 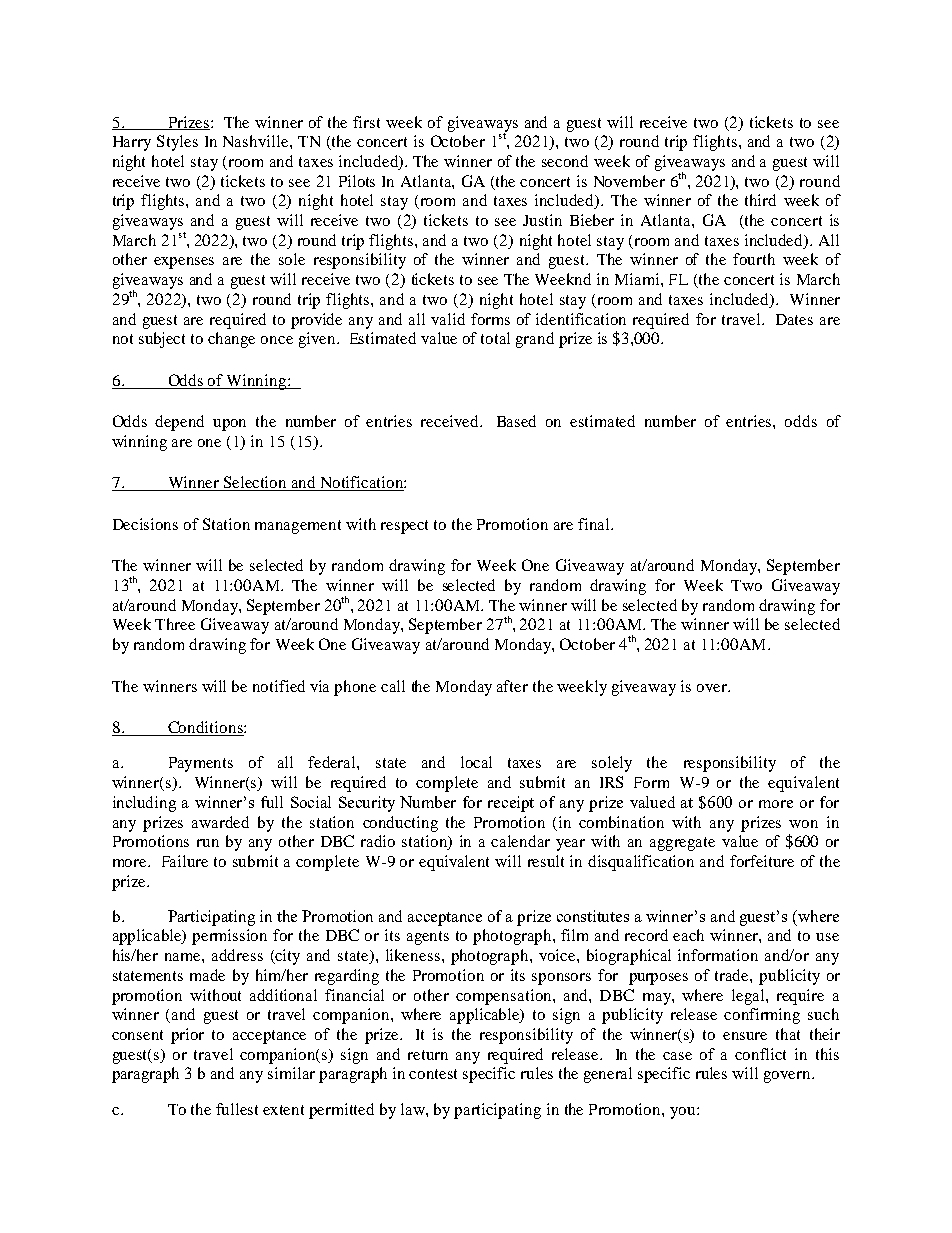 What do you see at coordinates (595, 524) in the document?
I see `final` at bounding box center [595, 524].
